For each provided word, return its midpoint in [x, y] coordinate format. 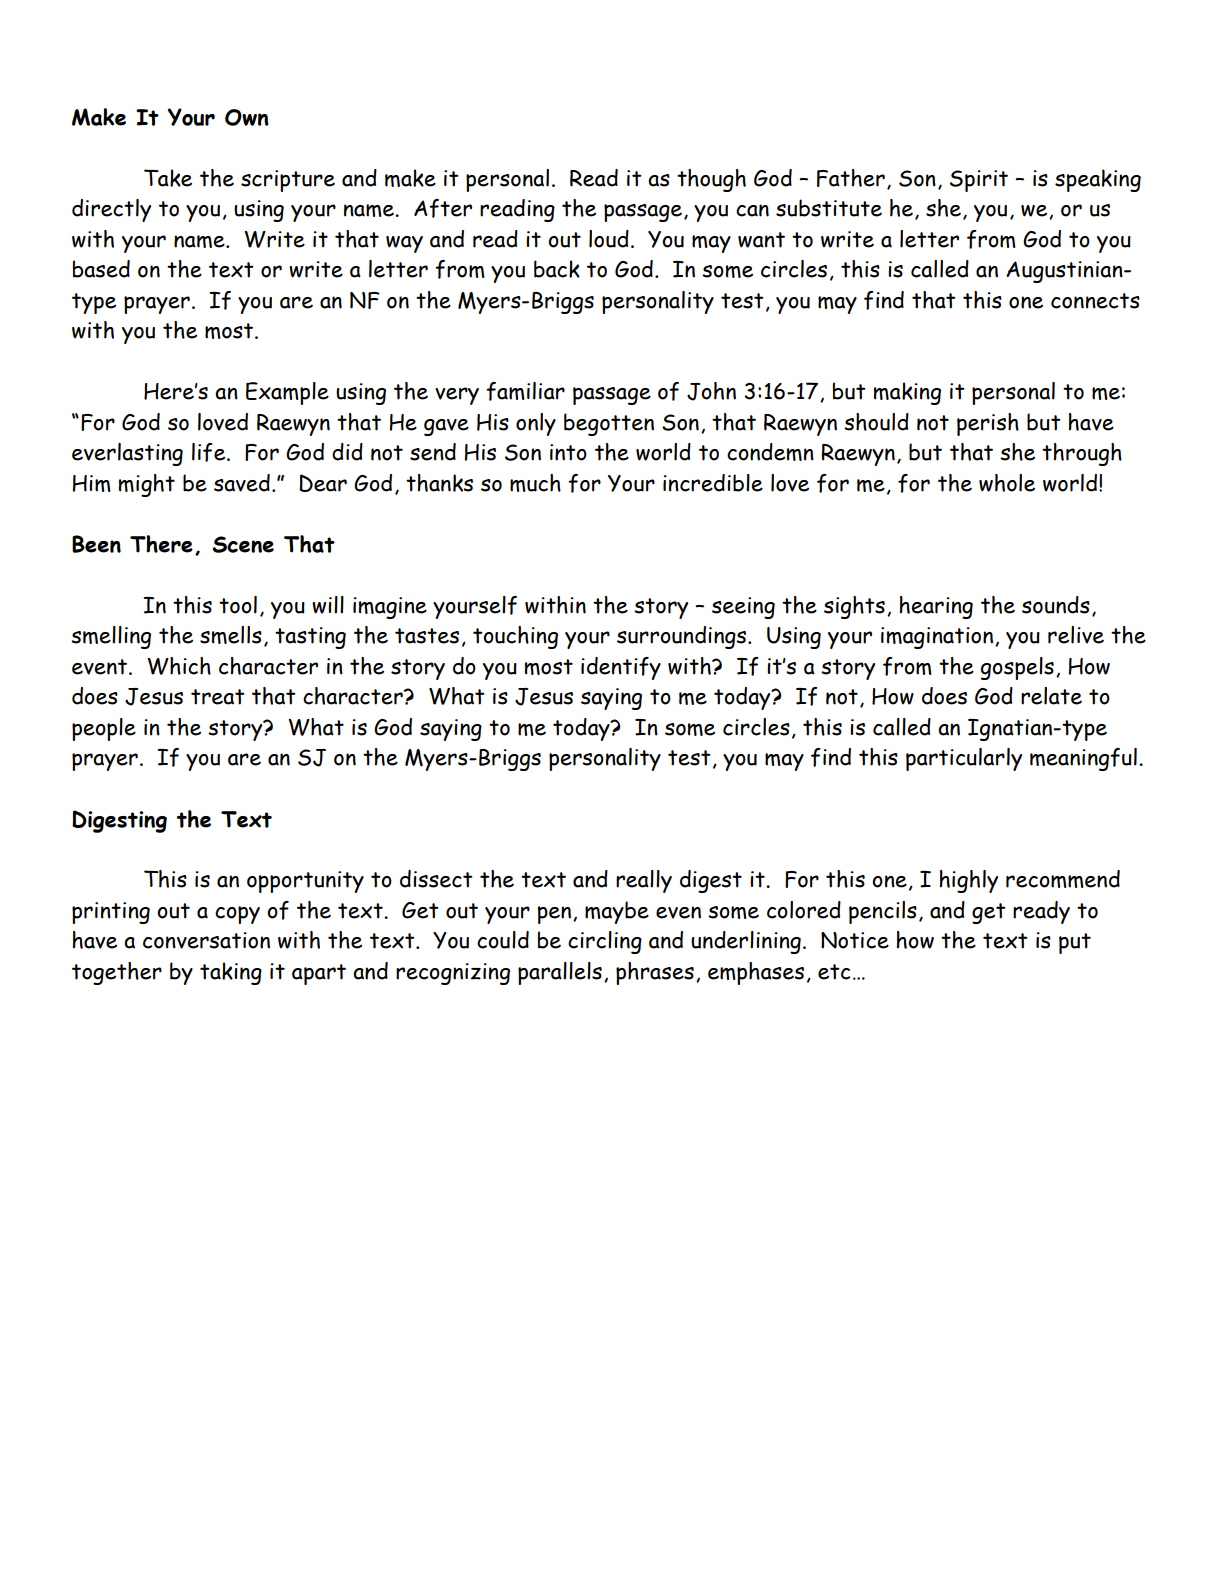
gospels [1017, 668]
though [711, 180]
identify [621, 668]
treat [218, 697]
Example [287, 393]
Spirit [979, 181]
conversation [206, 940]
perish [988, 424]
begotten [609, 424]
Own [247, 117]
